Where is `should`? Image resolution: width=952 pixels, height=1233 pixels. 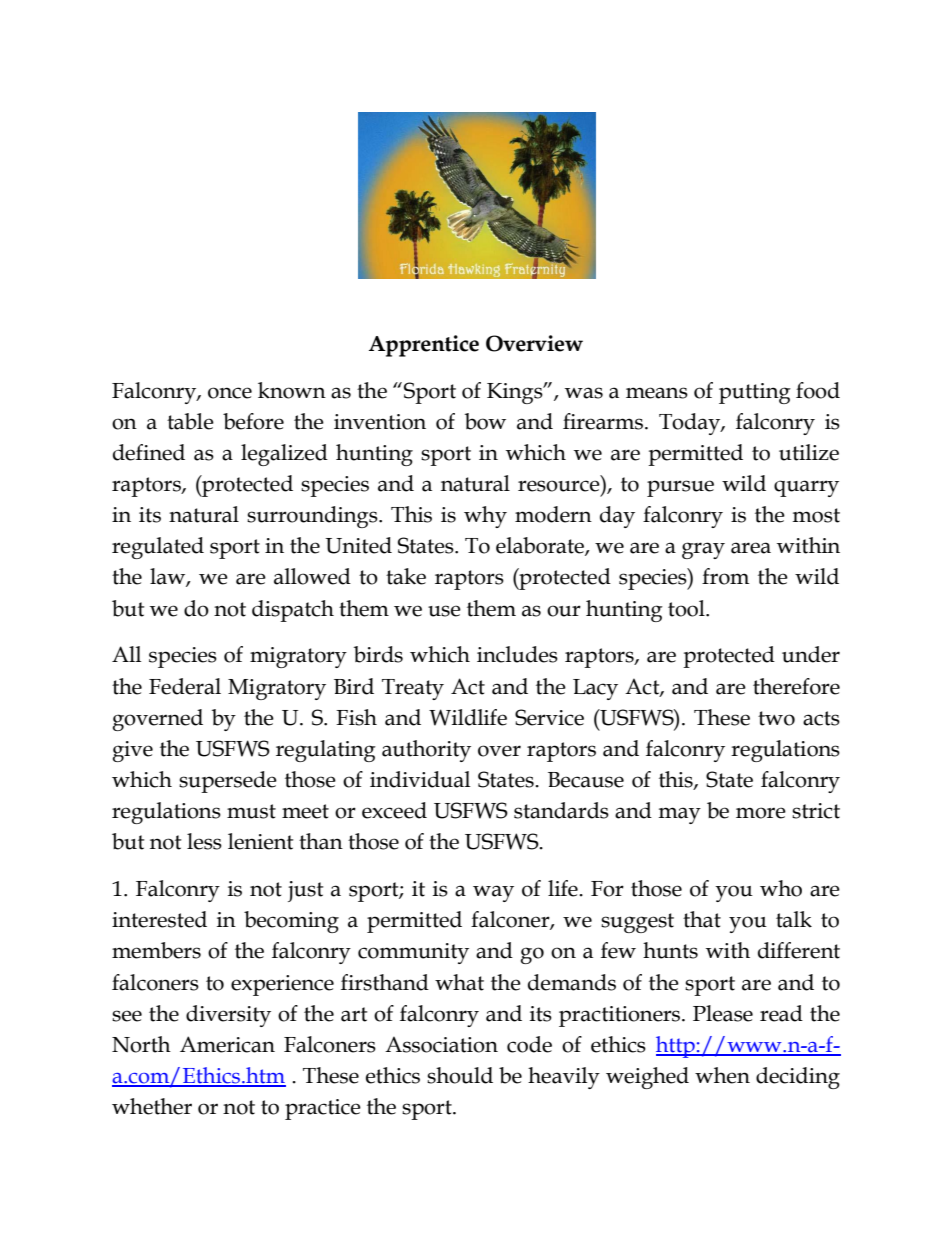
should is located at coordinates (460, 1075).
